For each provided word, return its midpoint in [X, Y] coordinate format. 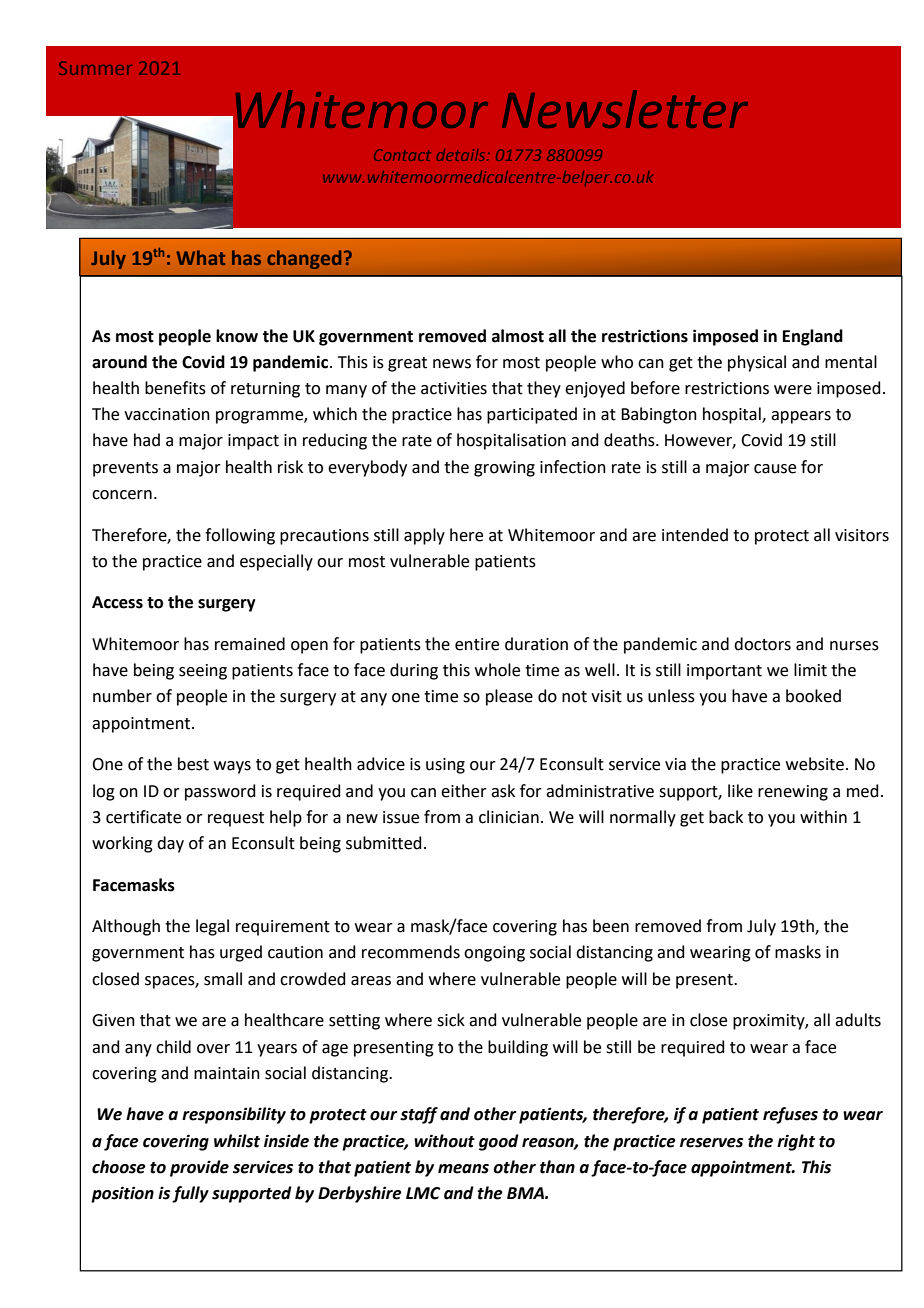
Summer [95, 68]
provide [199, 1168]
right [796, 1142]
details [462, 155]
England [813, 337]
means [463, 1169]
